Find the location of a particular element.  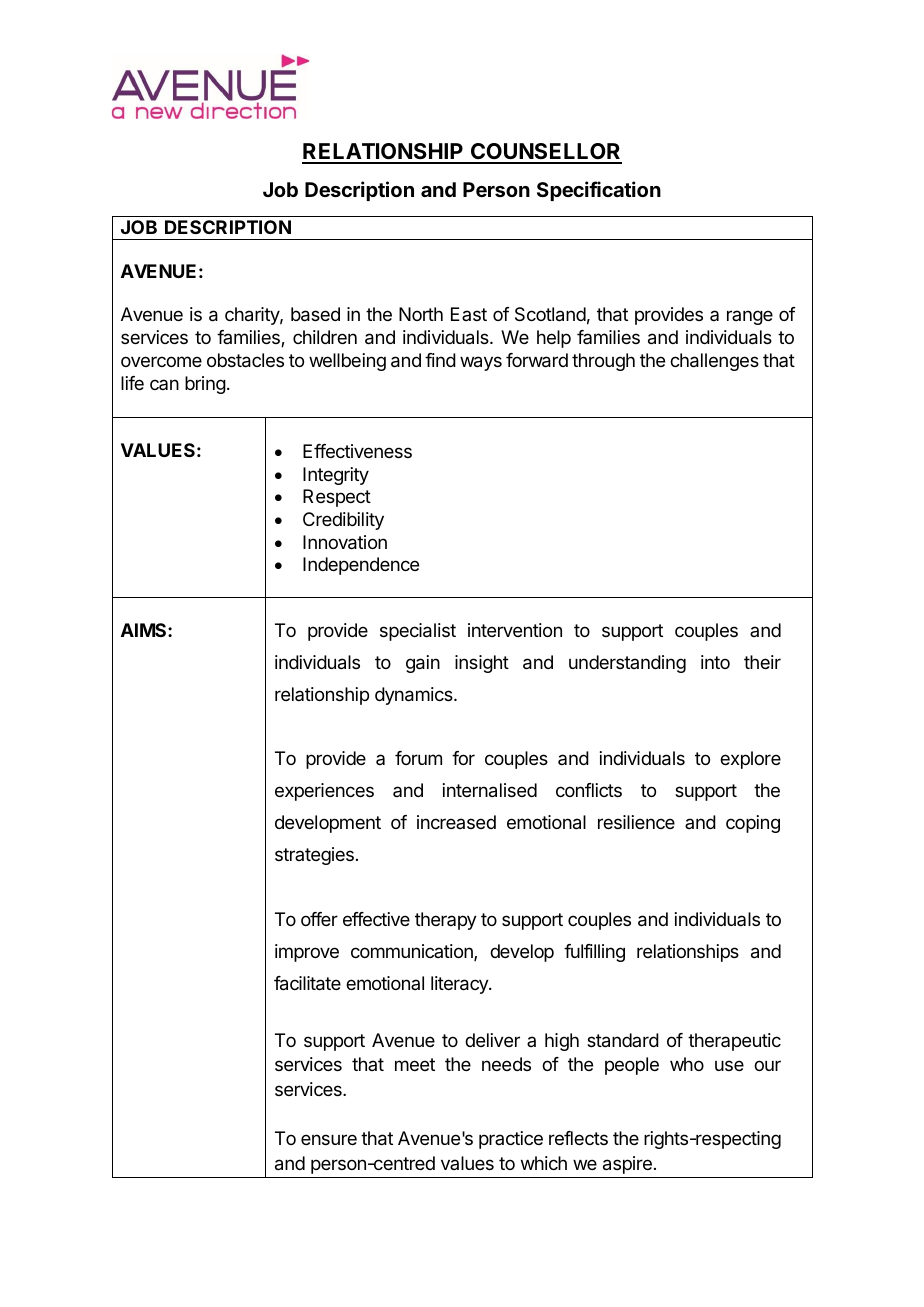

COUNSELLOR is located at coordinates (545, 153).
